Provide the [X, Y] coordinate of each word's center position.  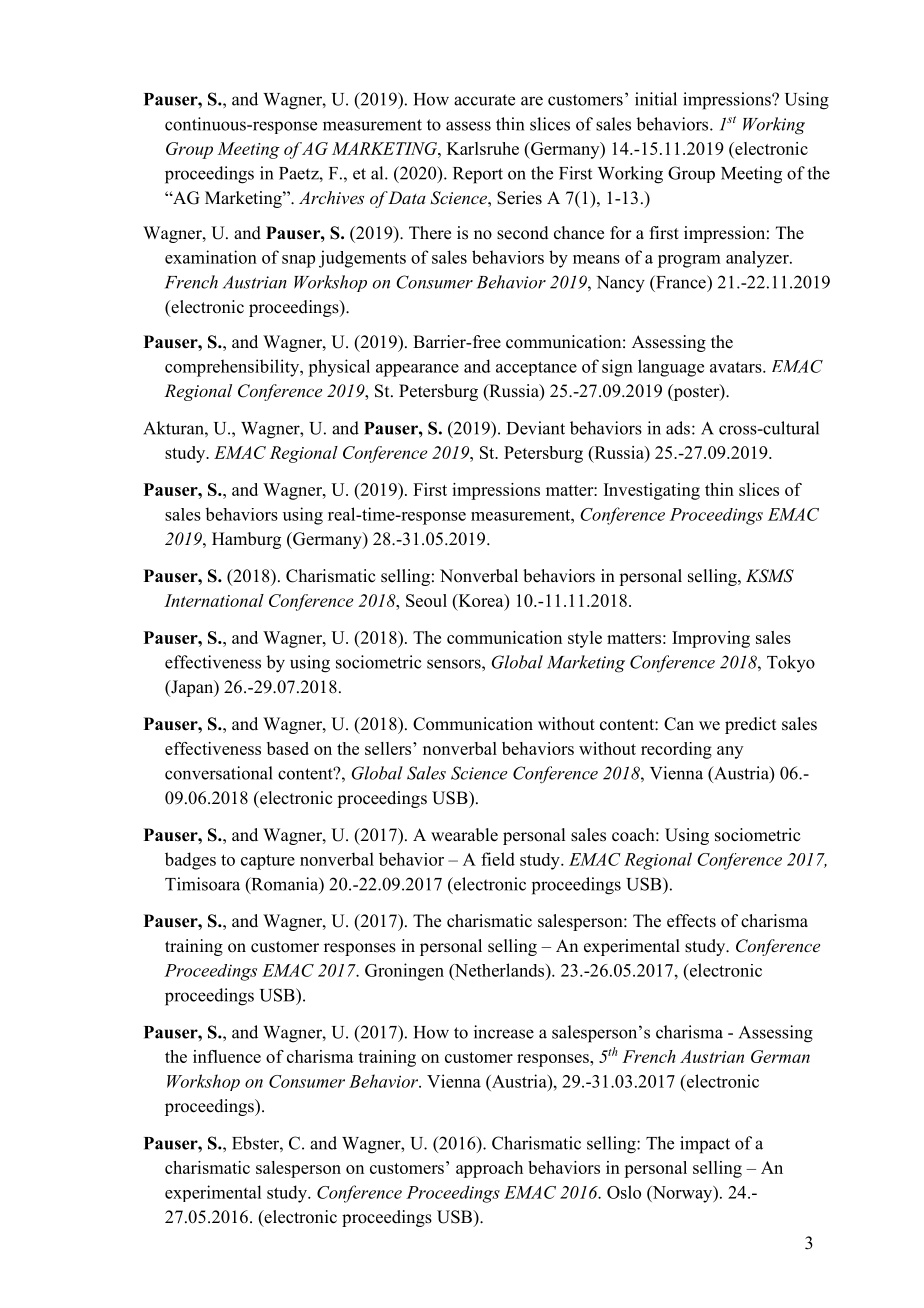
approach [489, 1169]
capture [268, 862]
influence [227, 1056]
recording [676, 750]
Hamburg [246, 540]
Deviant [536, 428]
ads [678, 428]
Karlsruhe [483, 148]
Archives [331, 197]
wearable [464, 835]
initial [656, 99]
